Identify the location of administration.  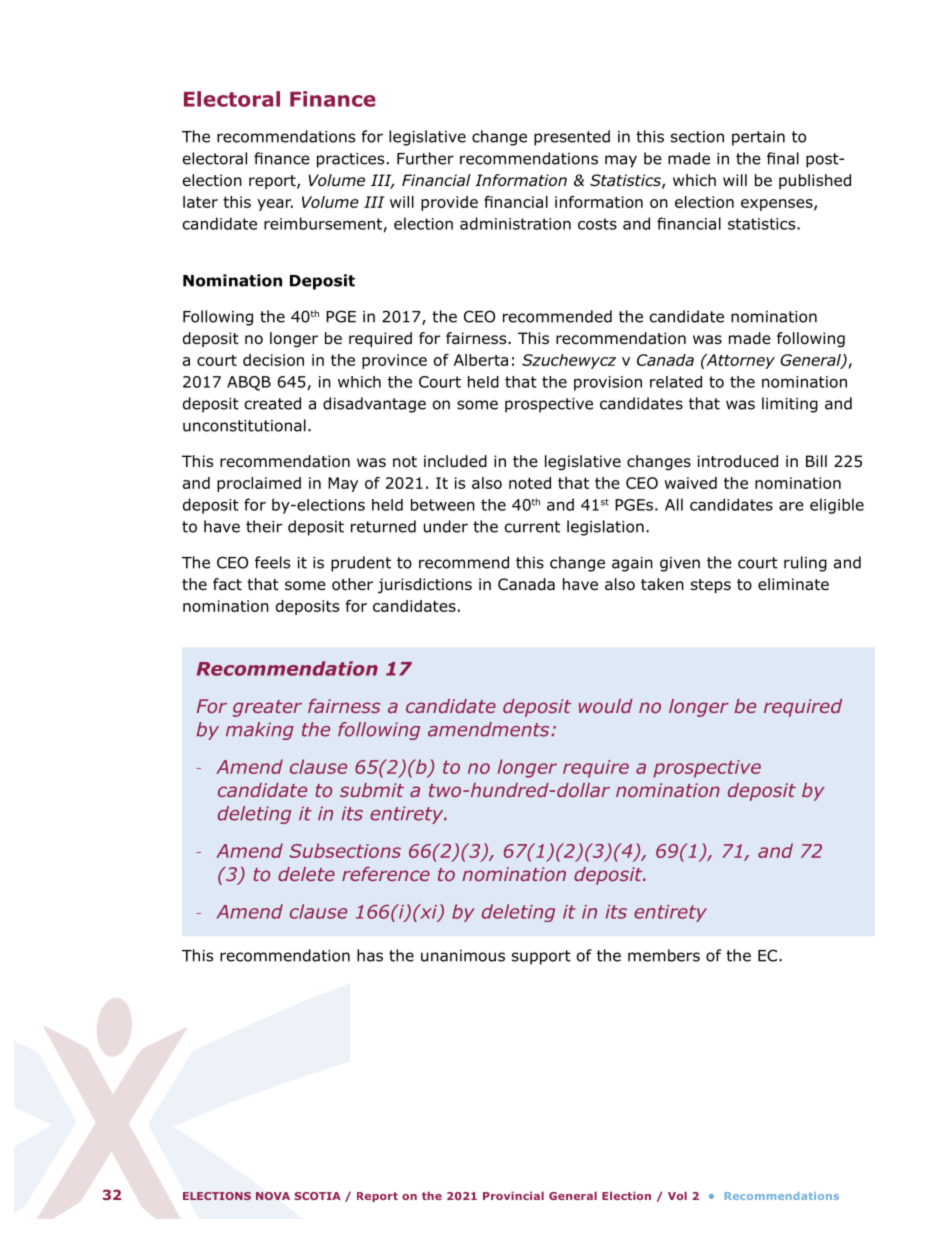
(515, 223).
